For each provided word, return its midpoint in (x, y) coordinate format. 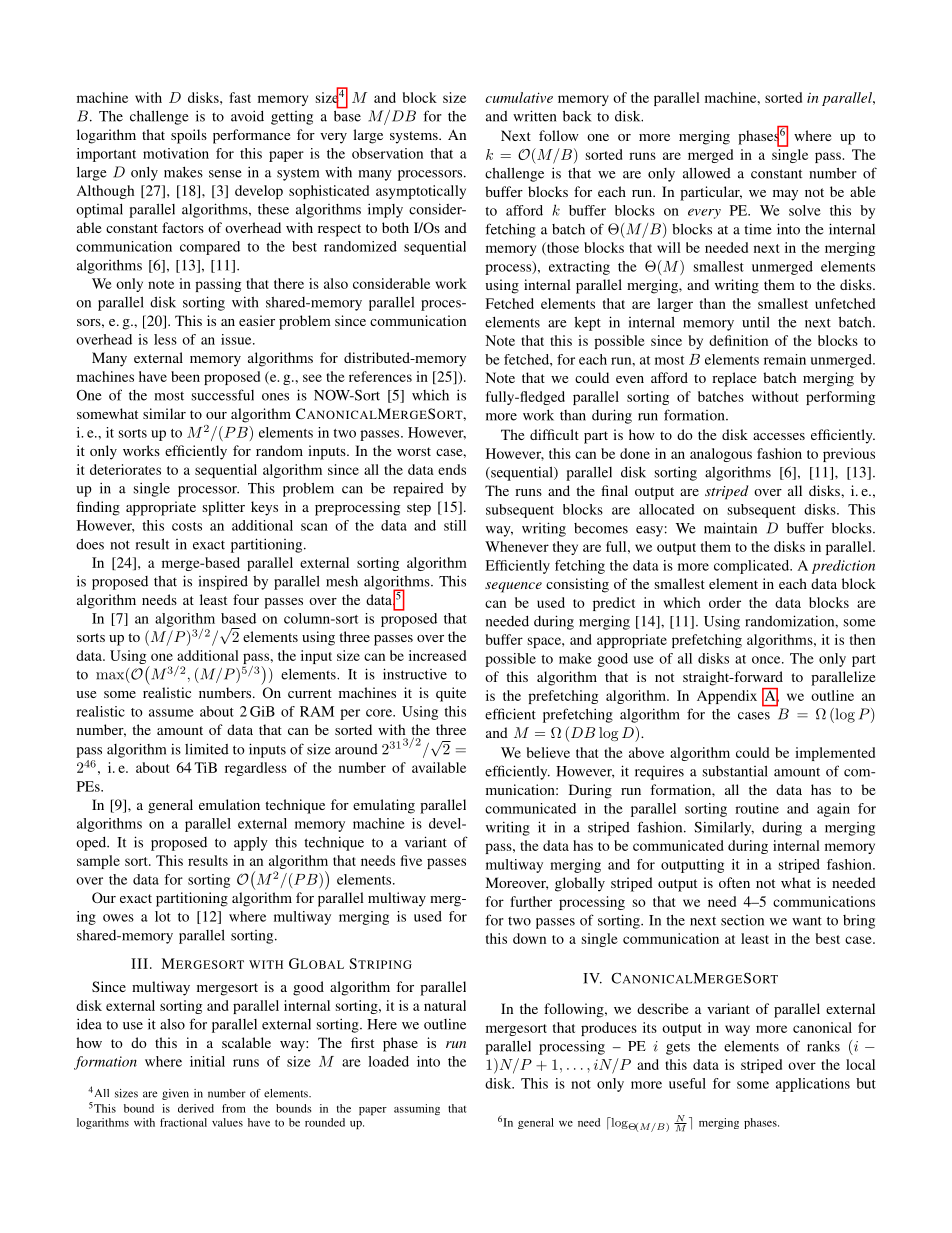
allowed (707, 173)
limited (207, 749)
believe (548, 752)
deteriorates (125, 469)
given (175, 1094)
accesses (779, 436)
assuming (417, 1109)
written (534, 116)
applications (813, 1085)
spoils (189, 136)
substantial (735, 771)
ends (452, 469)
